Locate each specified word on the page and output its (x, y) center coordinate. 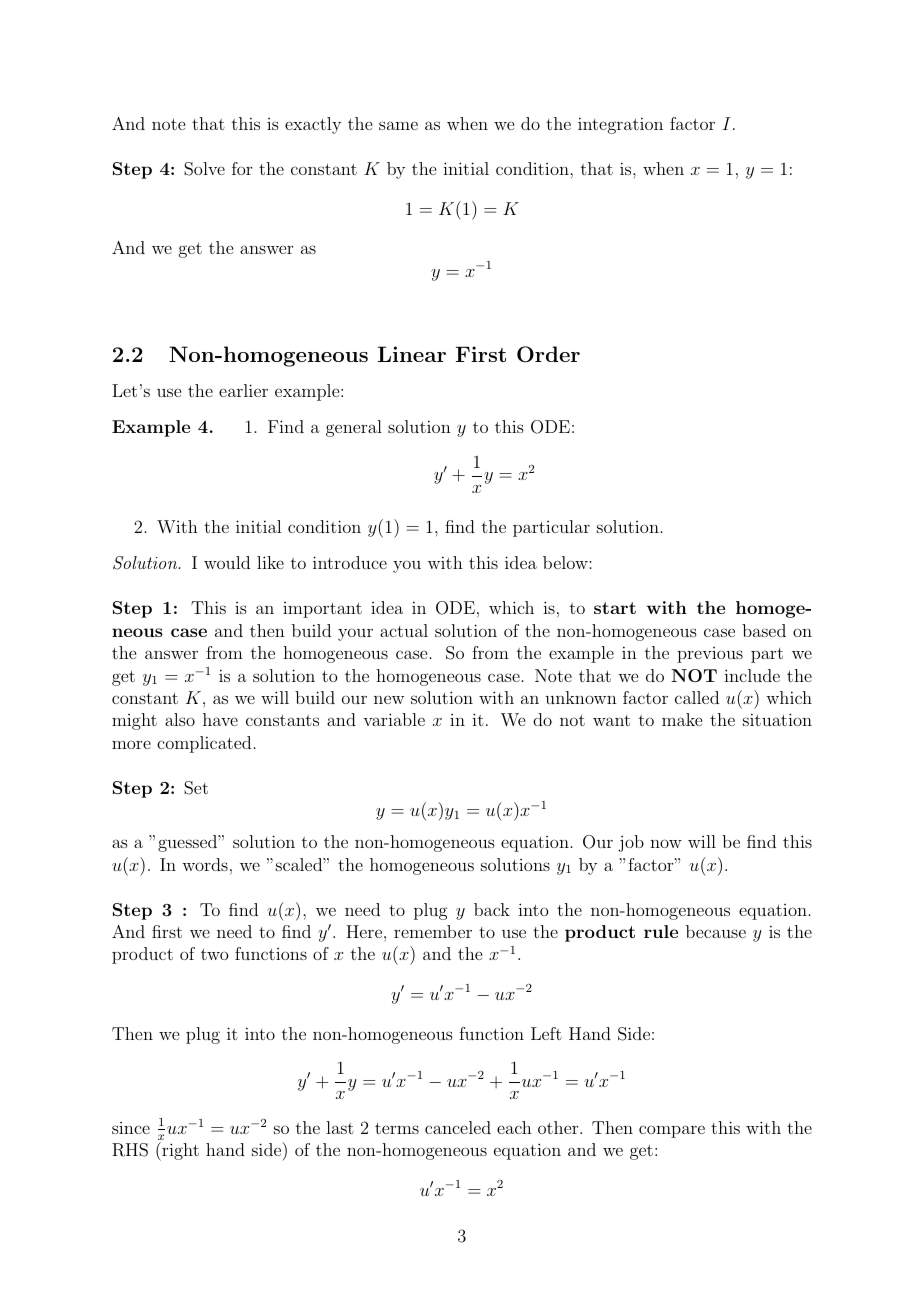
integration (620, 125)
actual (404, 630)
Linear (412, 354)
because (716, 931)
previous (710, 655)
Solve (204, 169)
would (227, 562)
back (492, 909)
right (179, 1151)
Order (548, 354)
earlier (243, 390)
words (205, 864)
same (398, 125)
